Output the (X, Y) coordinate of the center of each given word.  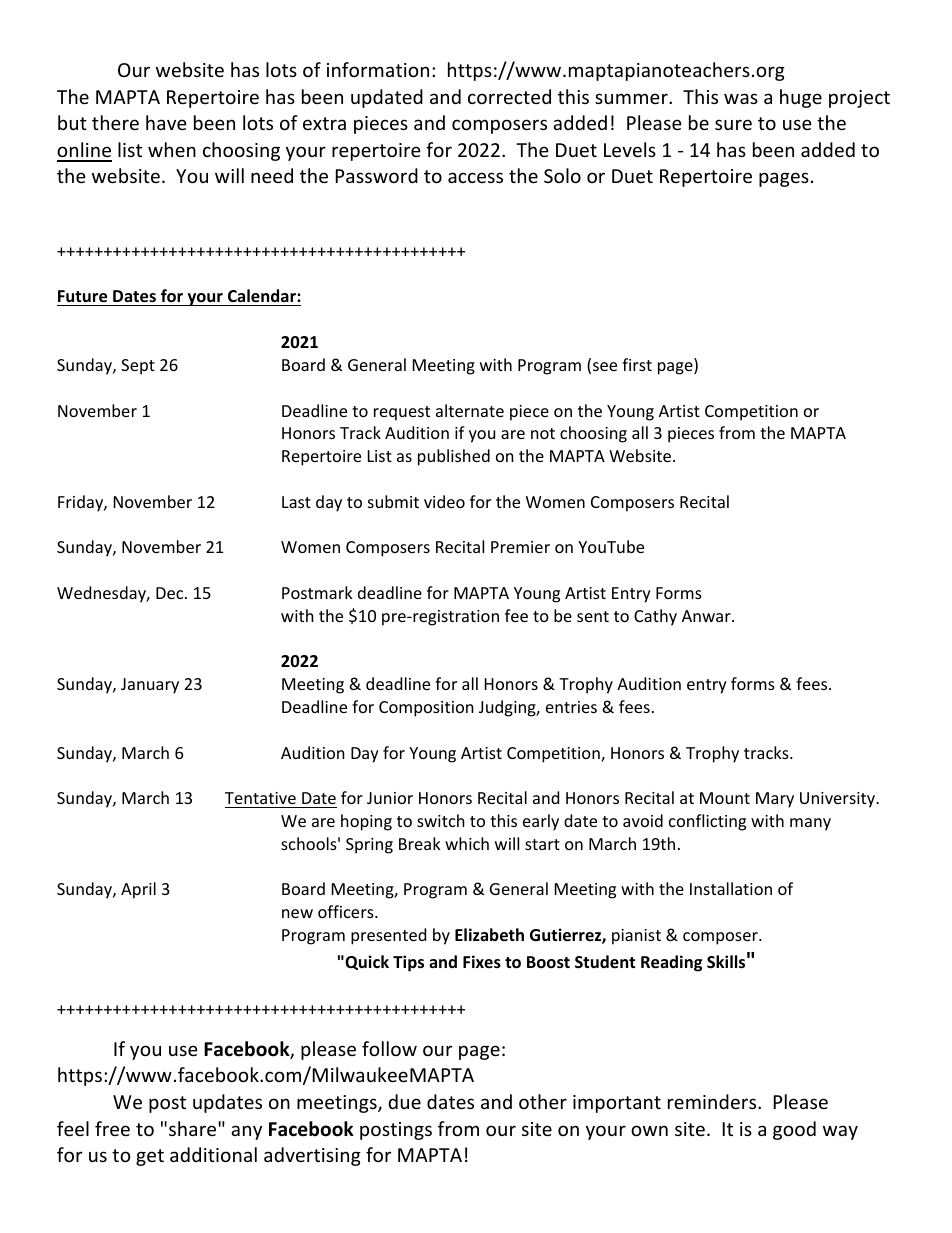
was (741, 98)
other (543, 1101)
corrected (509, 96)
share (194, 1128)
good (794, 1130)
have (166, 122)
